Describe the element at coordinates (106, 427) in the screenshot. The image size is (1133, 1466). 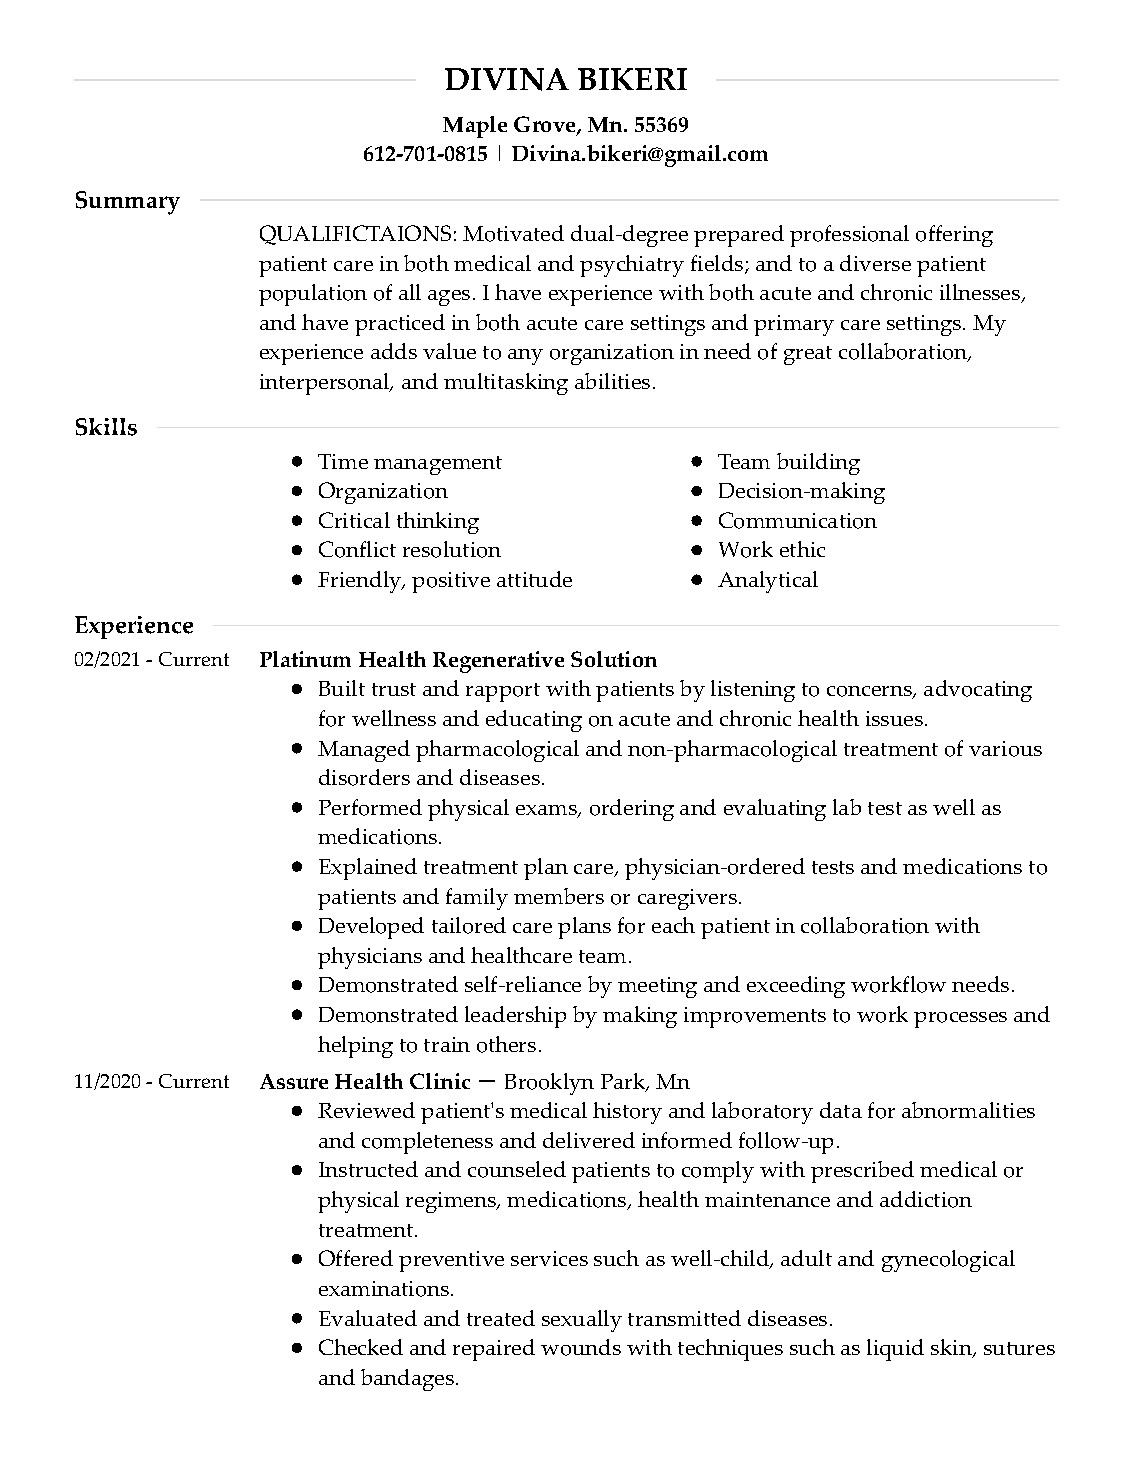
I see `Skills` at that location.
